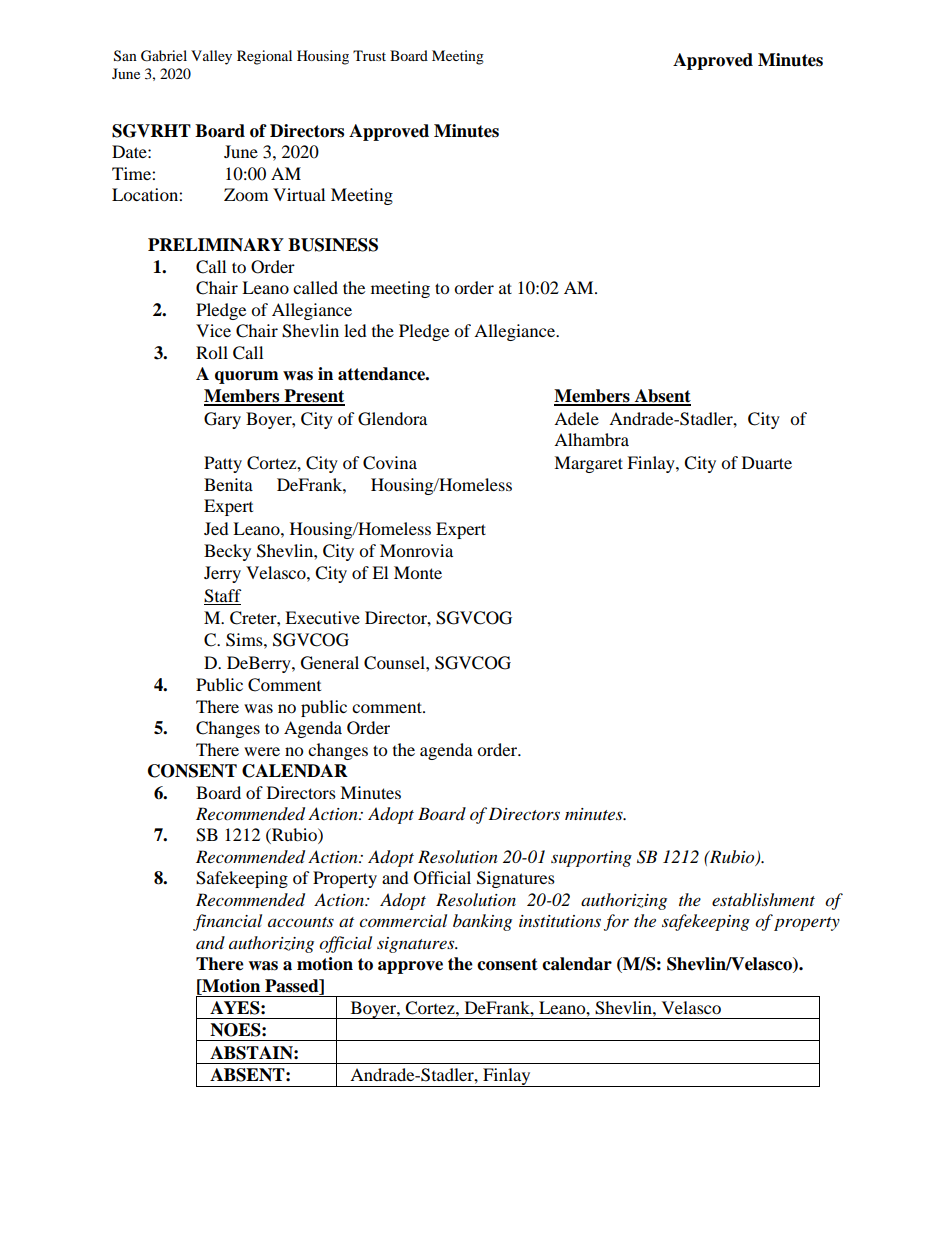 Image resolution: width=952 pixels, height=1233 pixels. I want to click on Virtual, so click(299, 194).
